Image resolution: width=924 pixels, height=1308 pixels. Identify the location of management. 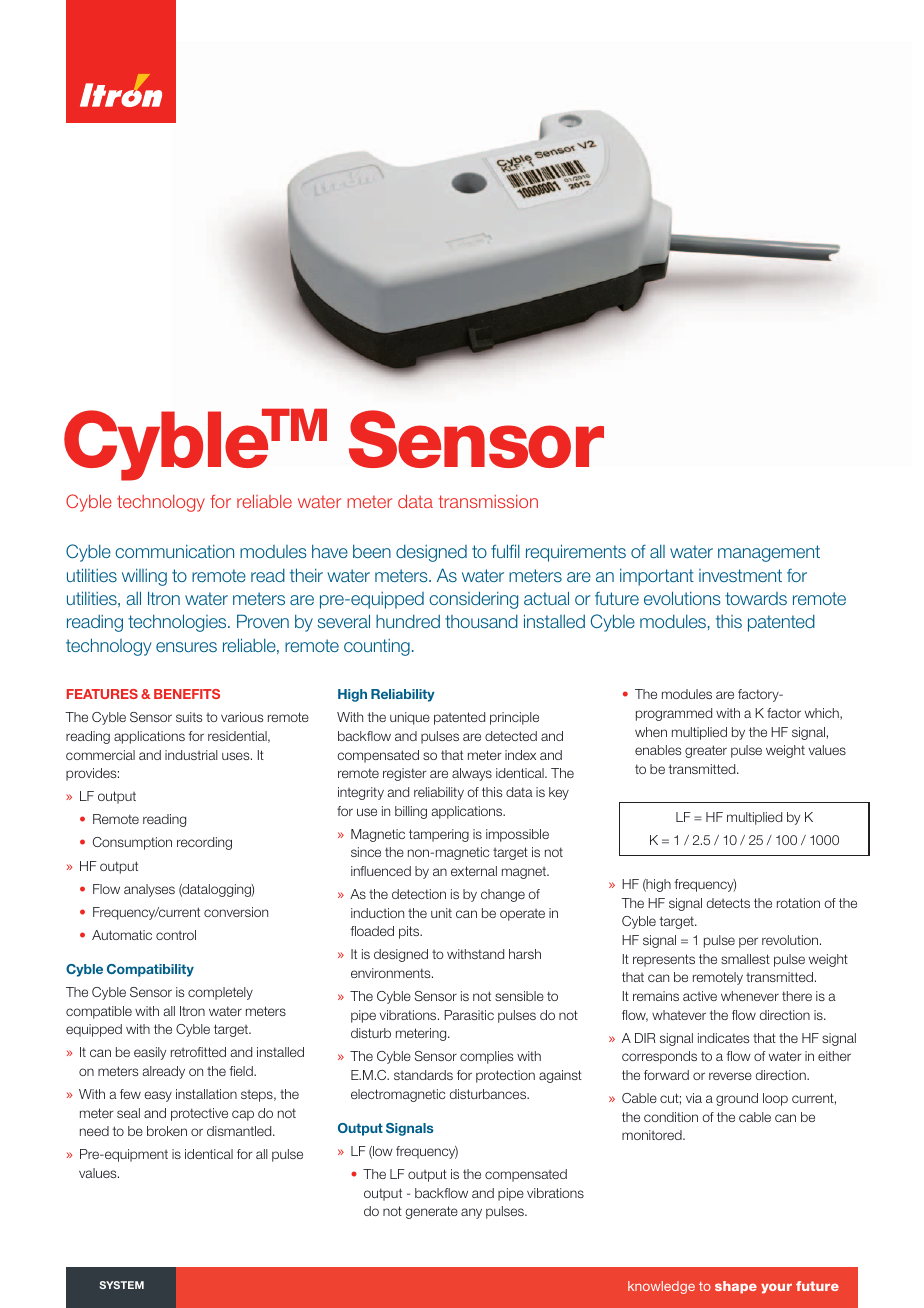
(769, 553).
